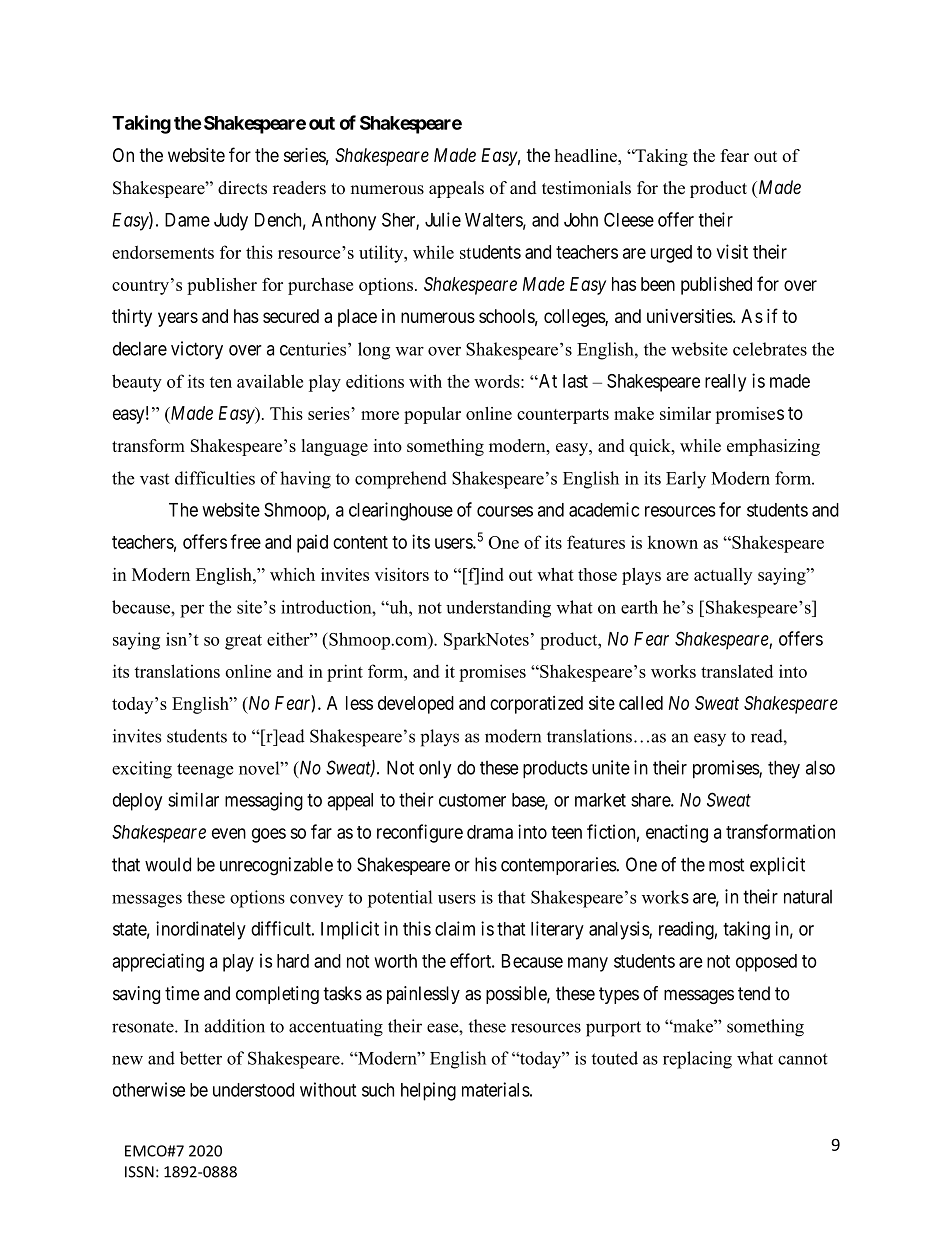  I want to click on ISSN, so click(139, 1172).
